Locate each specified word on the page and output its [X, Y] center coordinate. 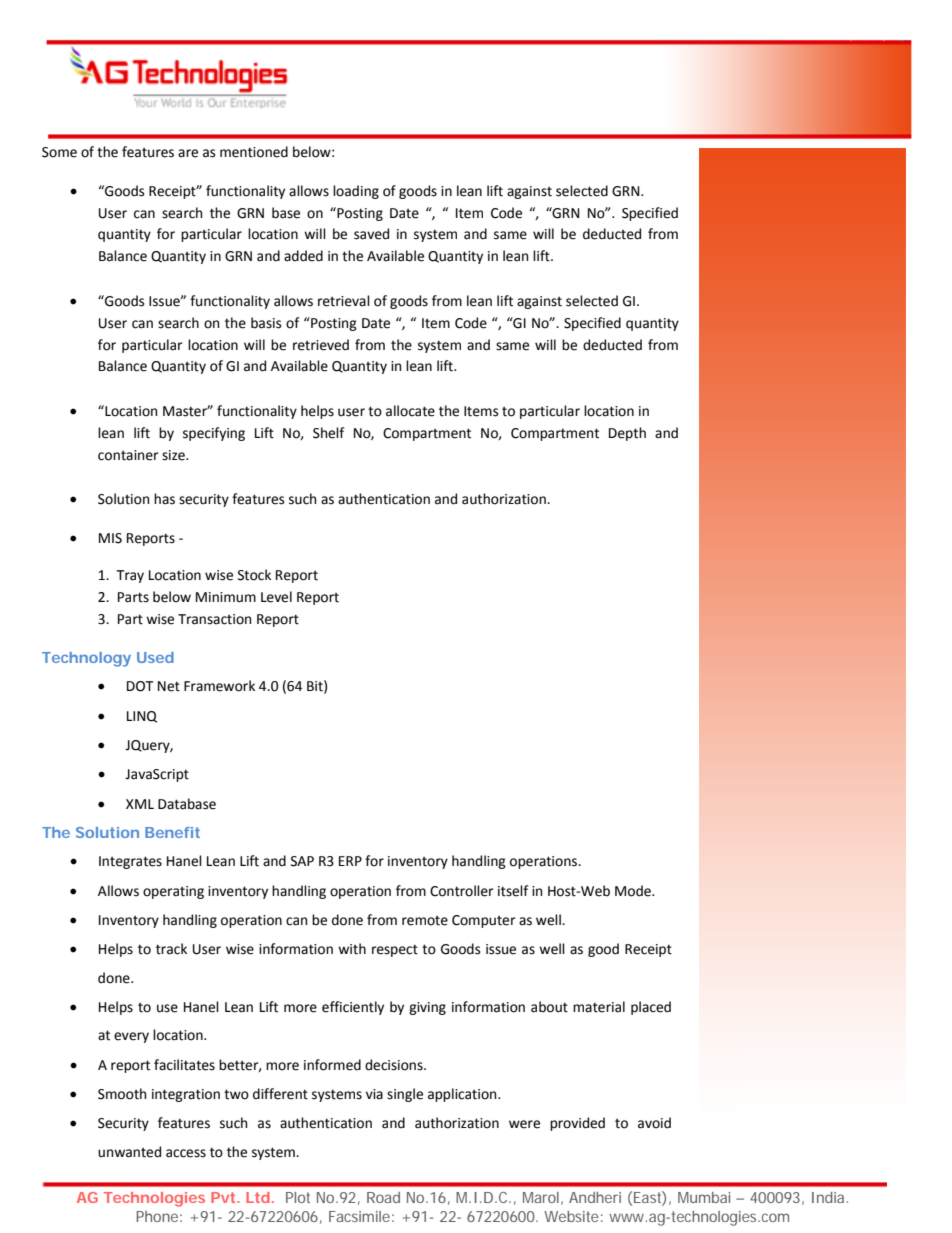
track [171, 949]
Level [276, 597]
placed [651, 1008]
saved [371, 234]
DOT [140, 686]
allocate [410, 411]
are [188, 153]
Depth [627, 434]
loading [356, 192]
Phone [157, 1216]
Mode [634, 891]
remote [425, 921]
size [174, 455]
